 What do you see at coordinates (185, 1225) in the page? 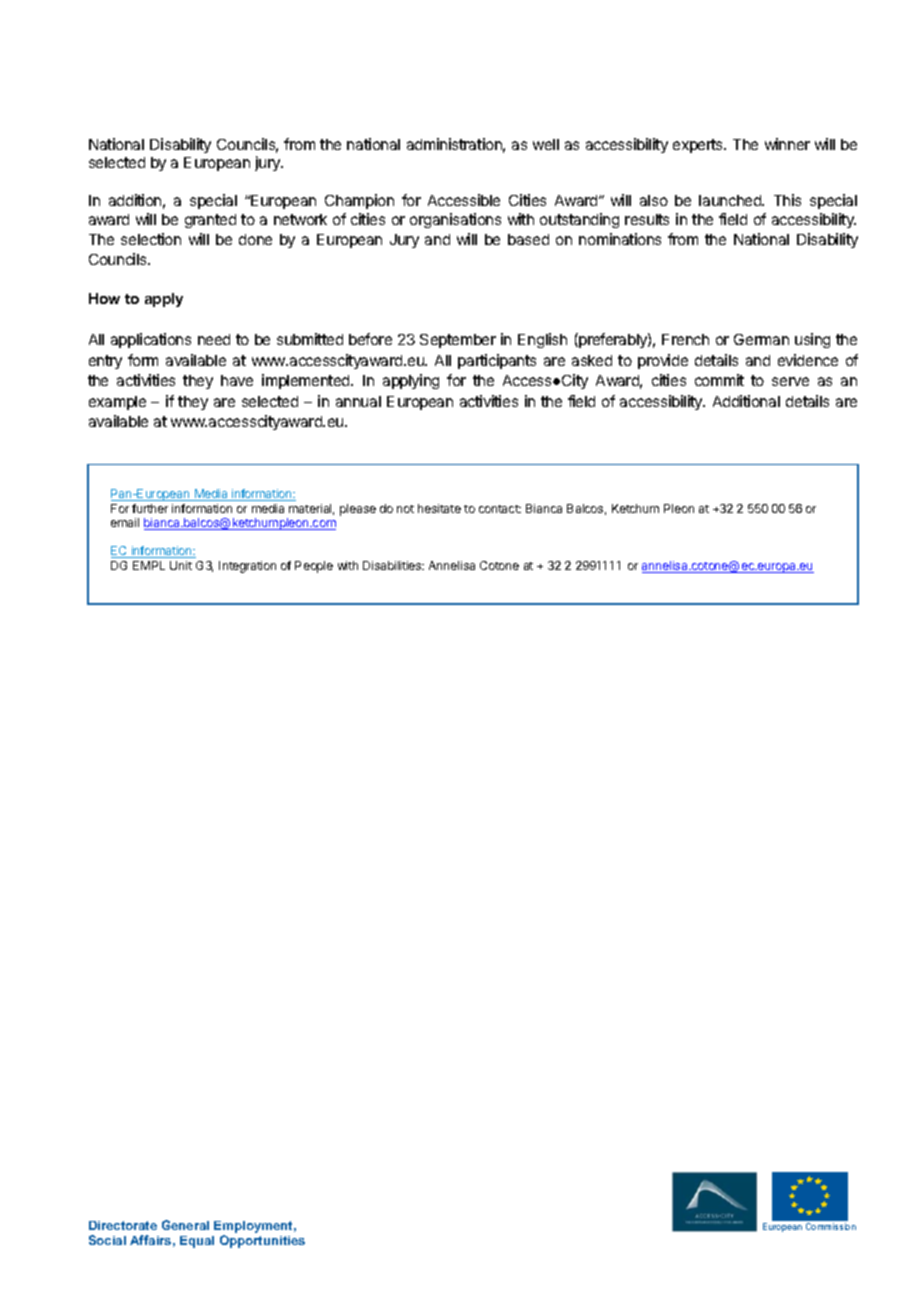
I see `General` at bounding box center [185, 1225].
